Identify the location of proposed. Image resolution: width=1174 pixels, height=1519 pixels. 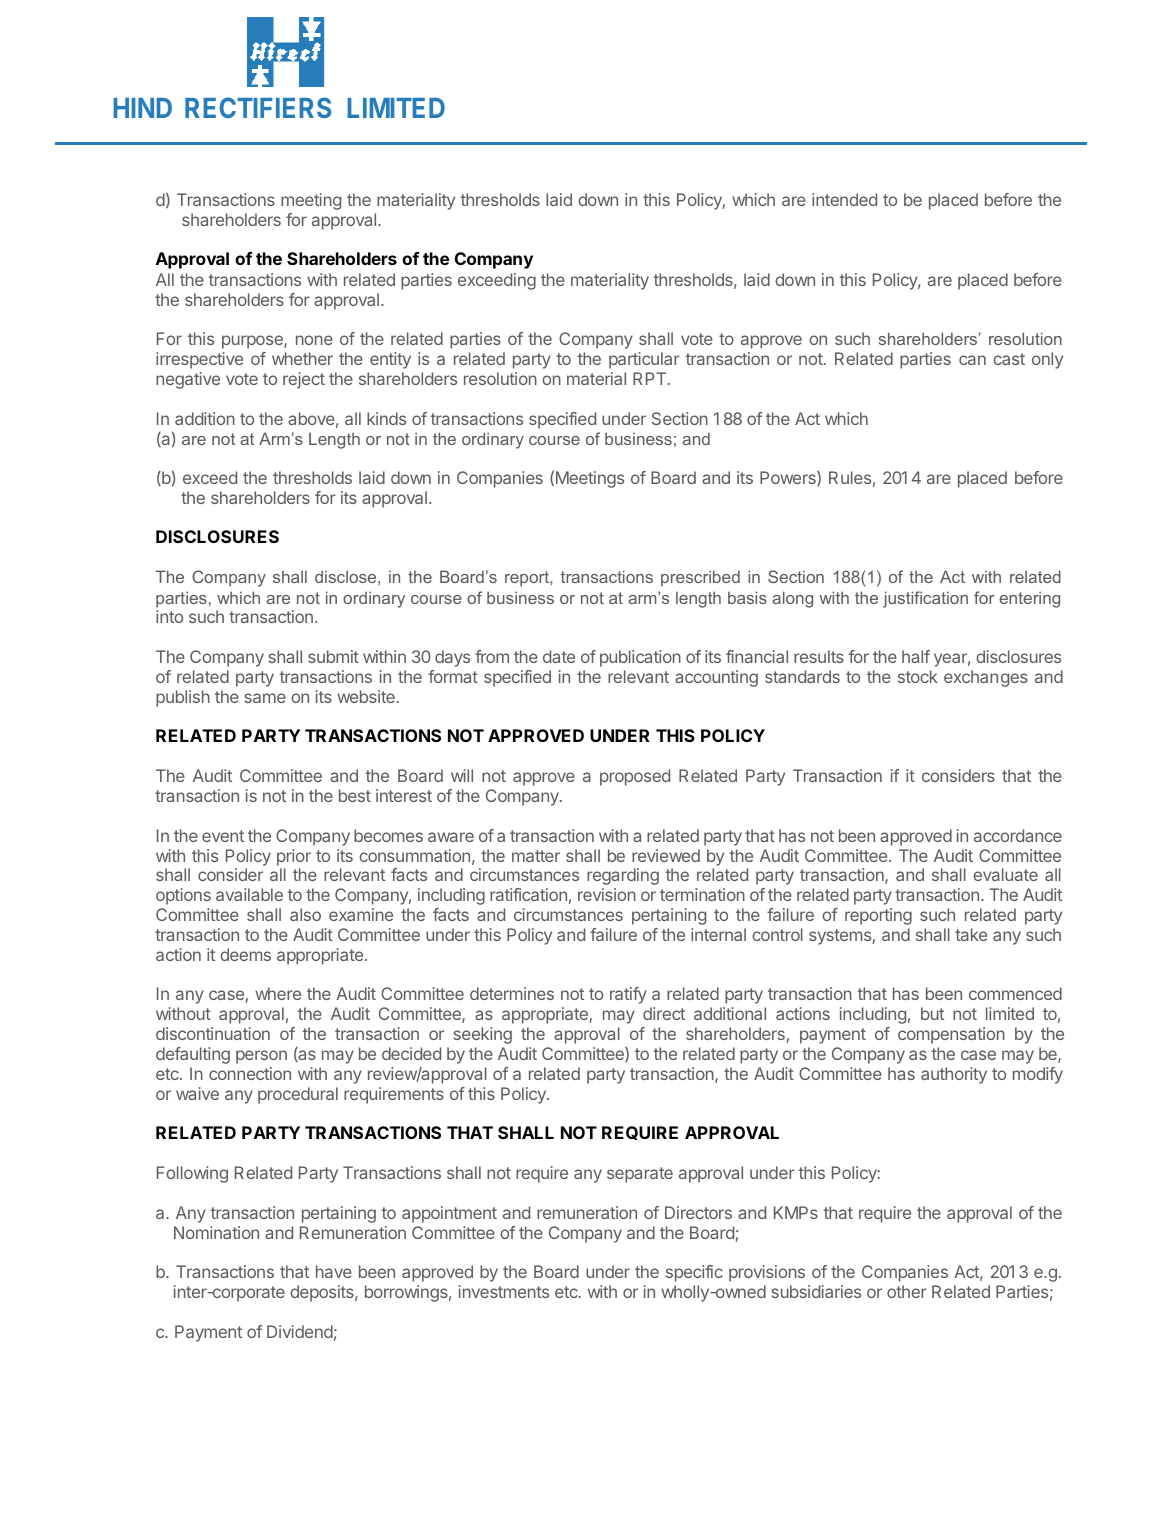
(635, 777).
